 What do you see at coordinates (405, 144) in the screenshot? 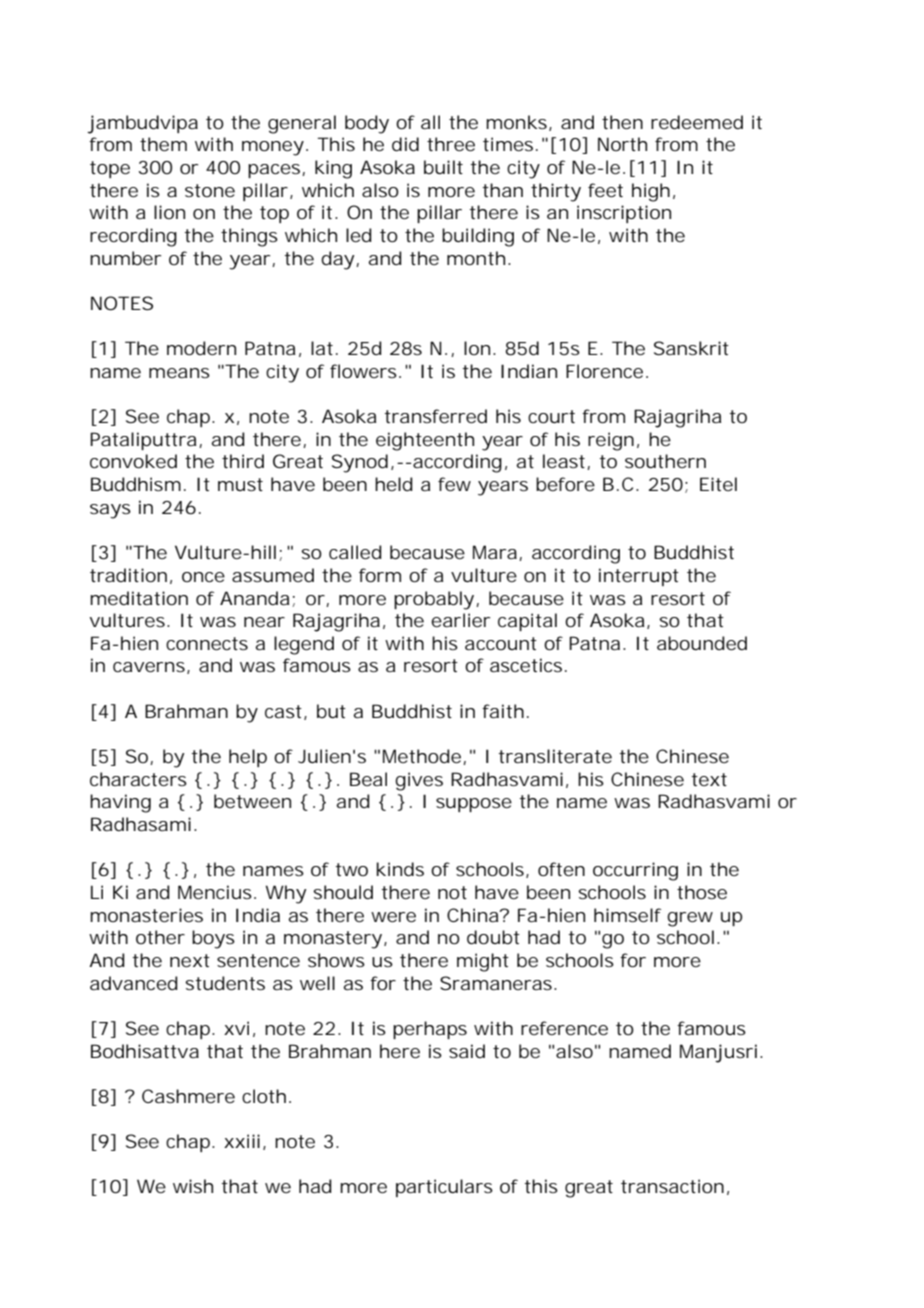
I see `did` at bounding box center [405, 144].
